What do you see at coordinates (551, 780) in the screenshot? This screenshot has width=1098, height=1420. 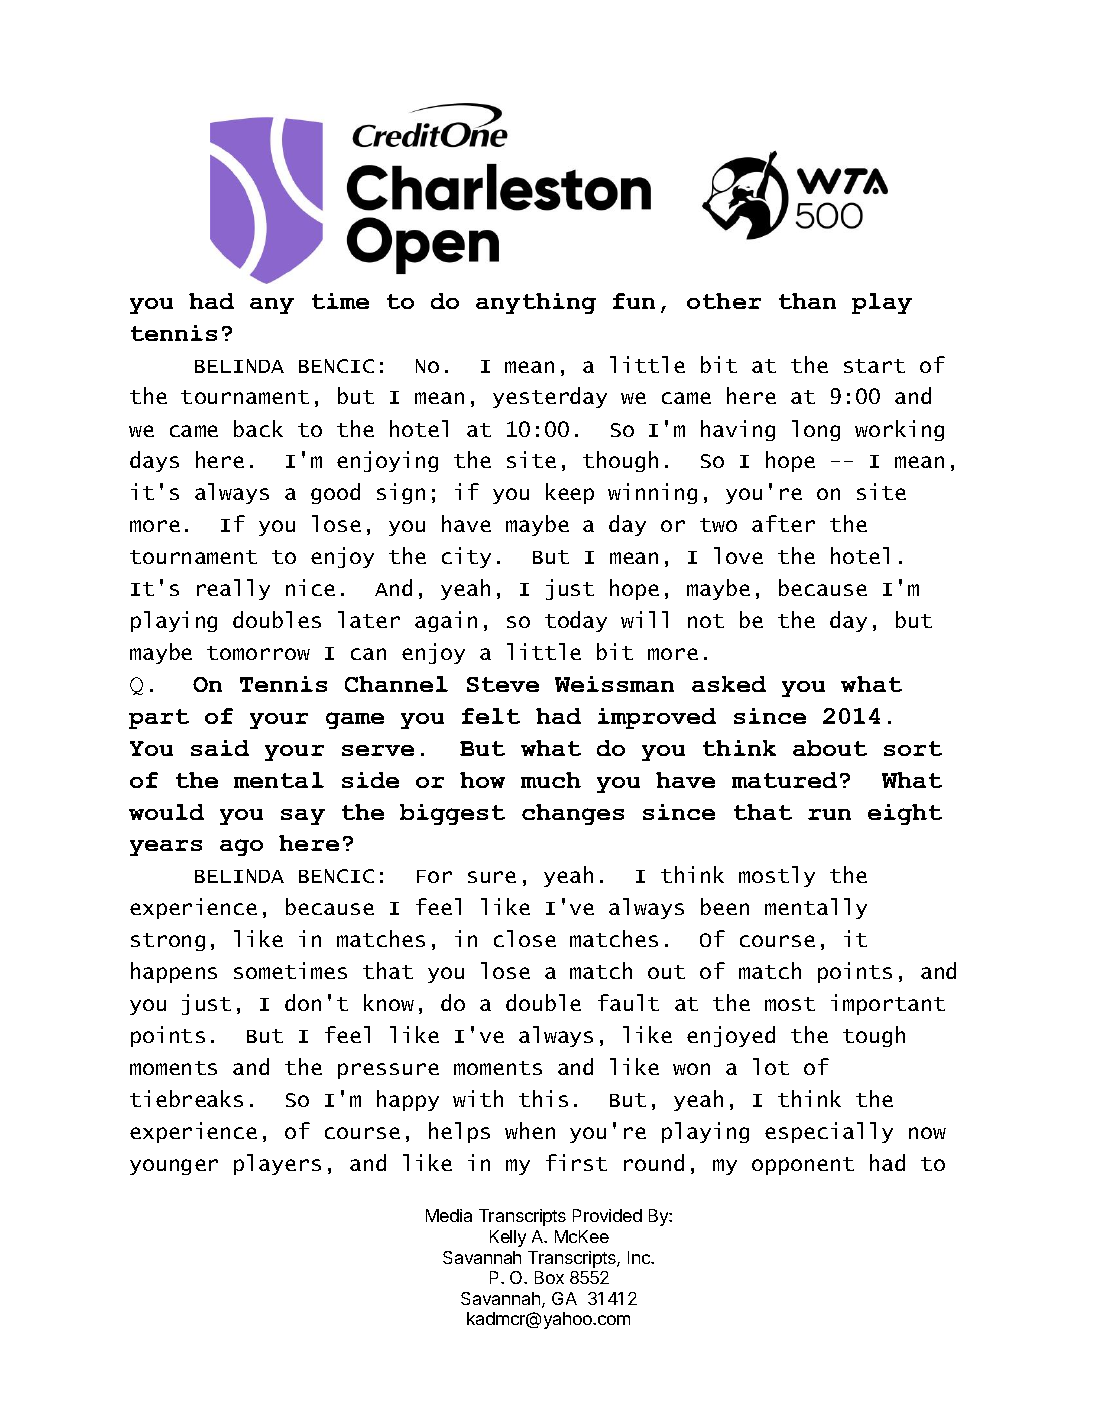 I see `much` at bounding box center [551, 780].
